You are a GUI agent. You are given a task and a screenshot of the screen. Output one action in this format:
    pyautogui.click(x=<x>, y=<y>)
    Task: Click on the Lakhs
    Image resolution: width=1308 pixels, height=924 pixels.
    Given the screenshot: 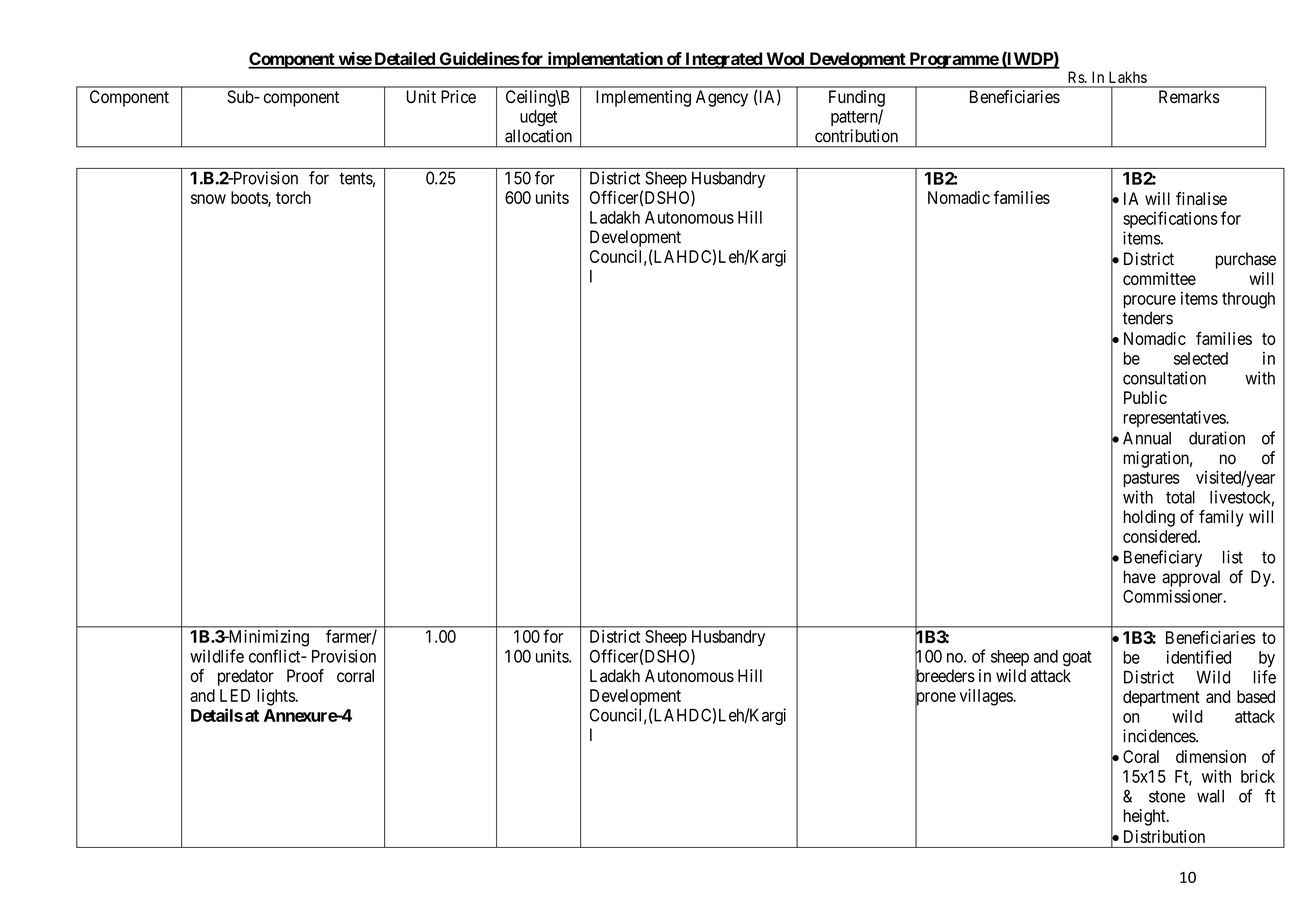 What is the action you would take?
    pyautogui.click(x=1128, y=77)
